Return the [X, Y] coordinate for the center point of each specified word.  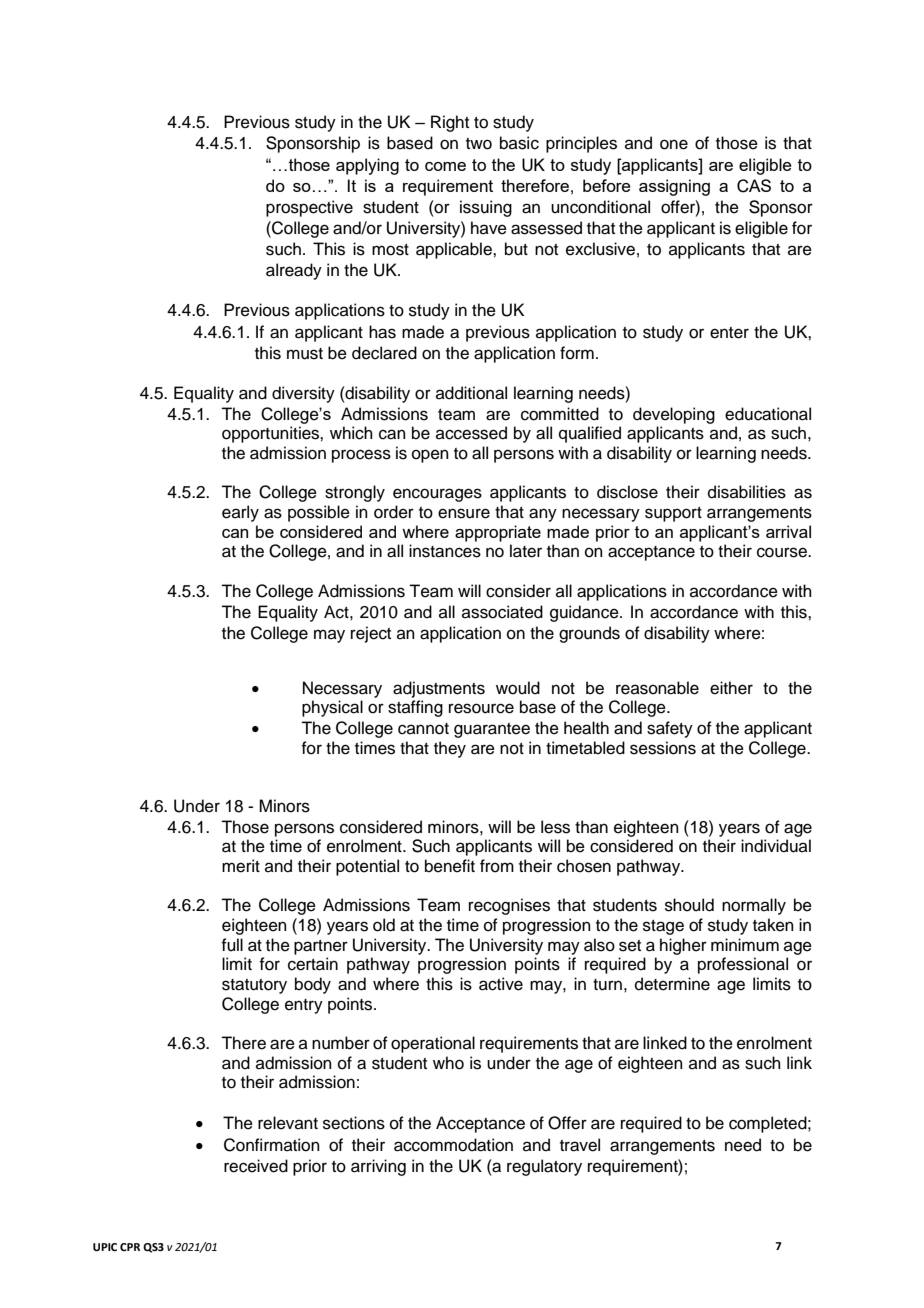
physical [332, 708]
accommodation [453, 1145]
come [445, 166]
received [256, 1166]
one [674, 144]
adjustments [439, 689]
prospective [309, 208]
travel [580, 1145]
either [731, 688]
